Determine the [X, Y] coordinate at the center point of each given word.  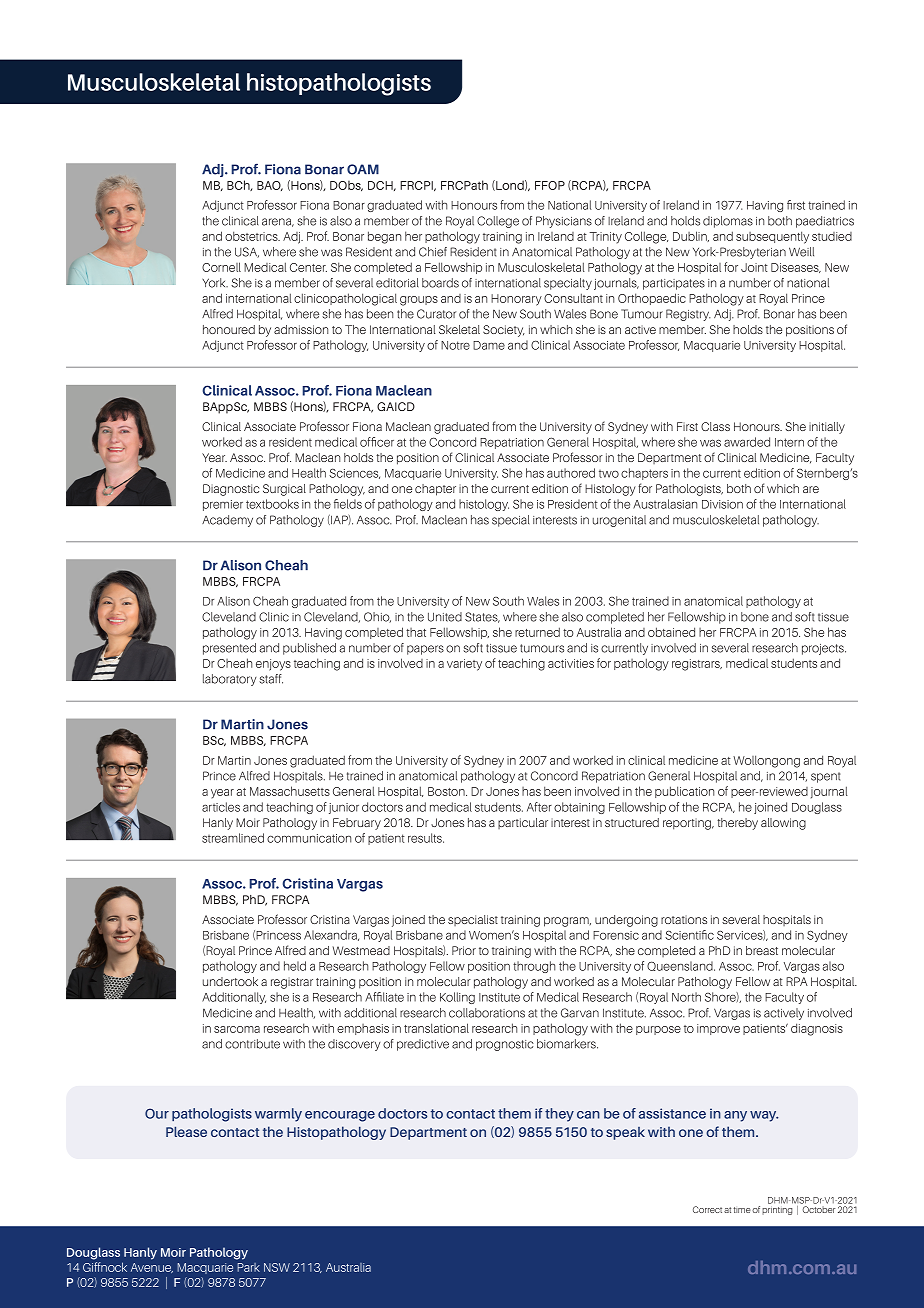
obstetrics [252, 236]
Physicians [564, 222]
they [559, 1115]
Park [248, 1267]
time [742, 1210]
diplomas [728, 222]
